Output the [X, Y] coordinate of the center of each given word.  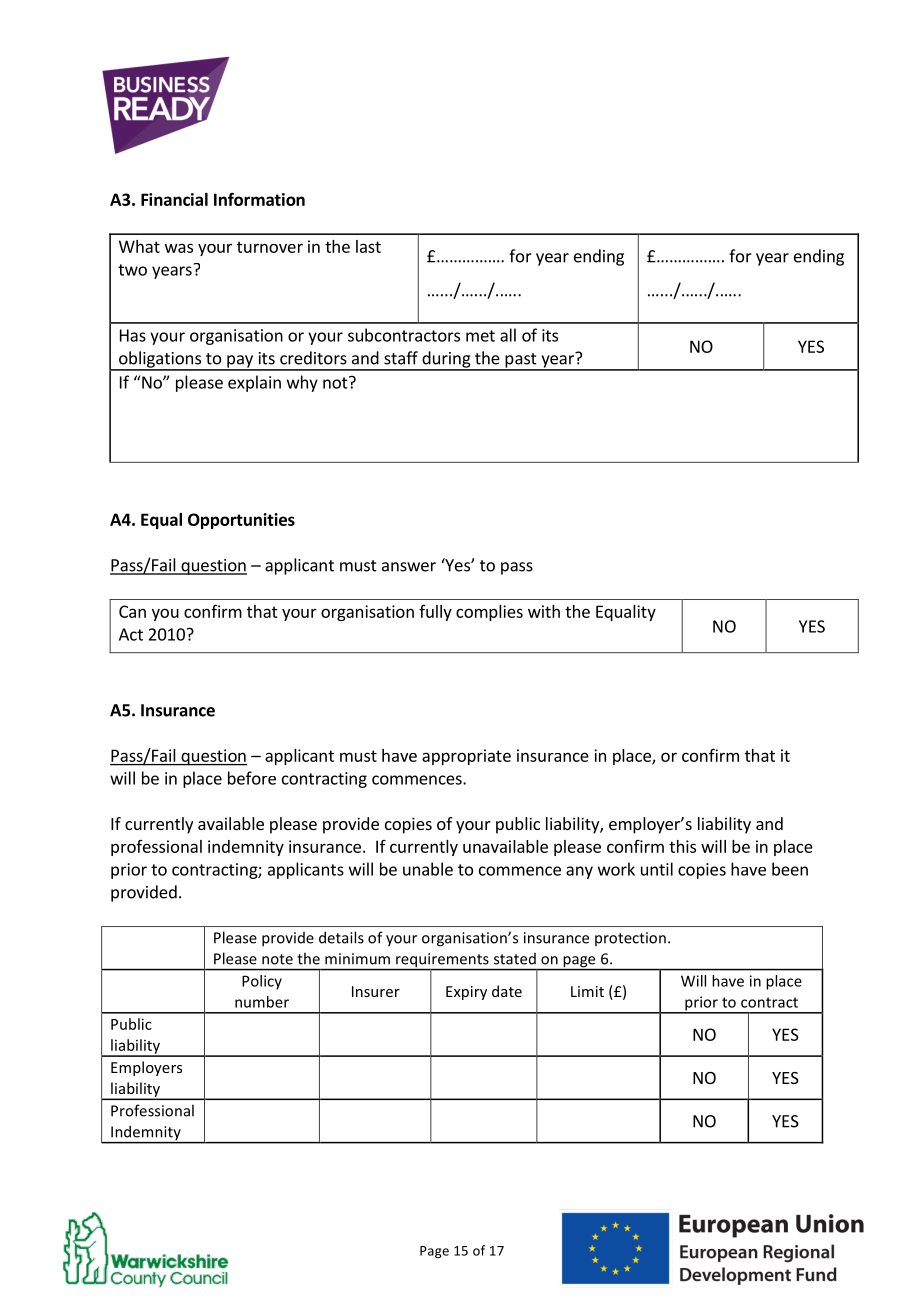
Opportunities [241, 521]
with [544, 611]
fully [435, 613]
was [179, 248]
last [368, 246]
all [508, 335]
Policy [262, 982]
